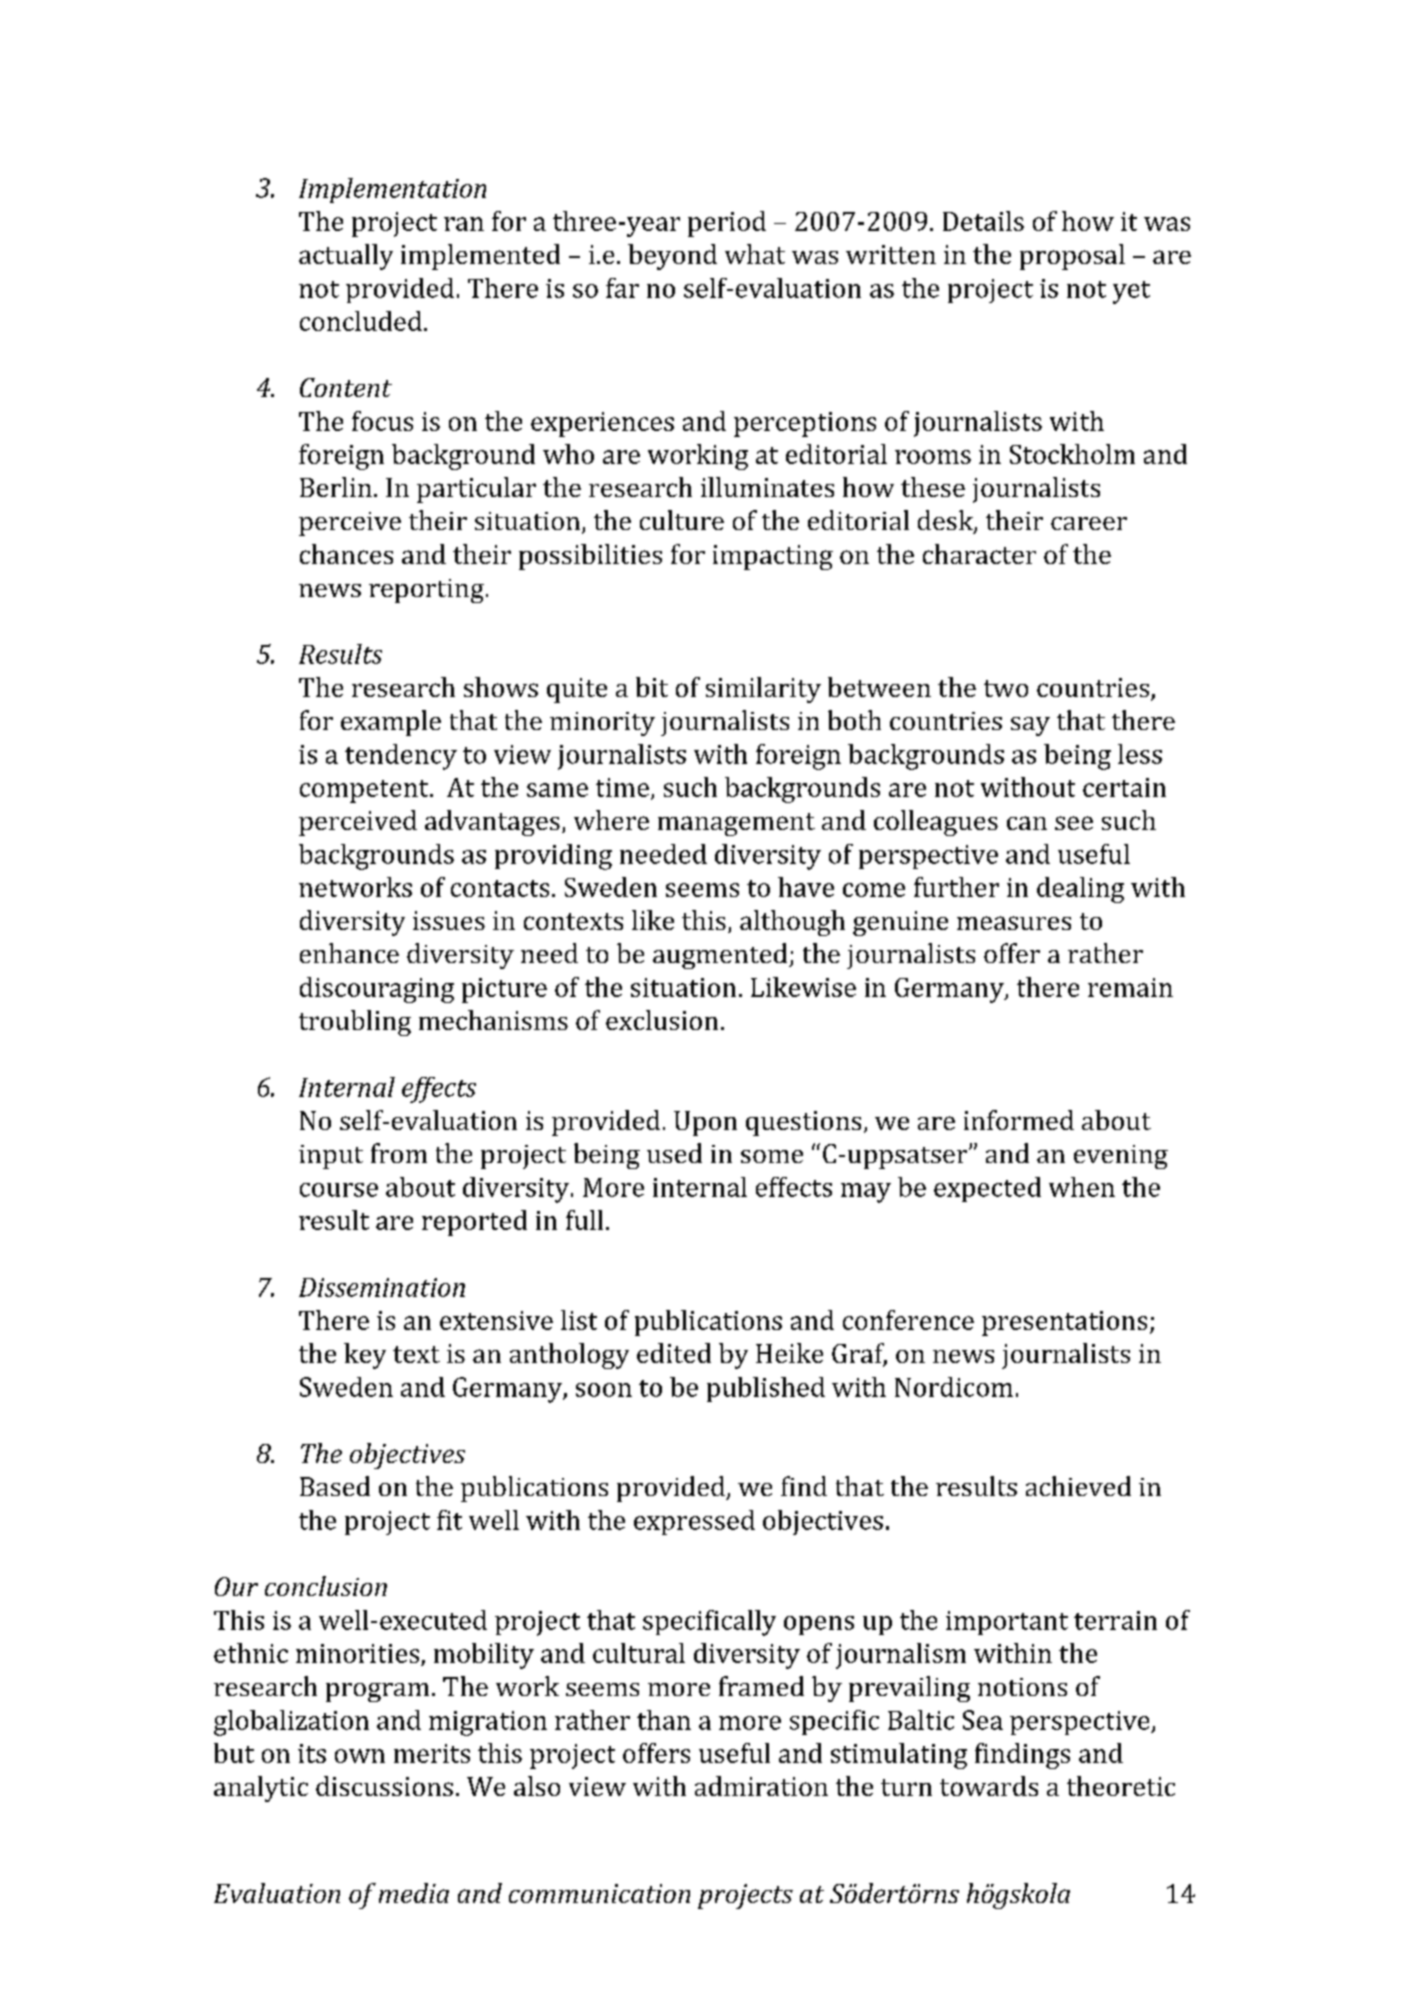 This image has height=1993, width=1408. What do you see at coordinates (346, 554) in the image?
I see `chances` at bounding box center [346, 554].
